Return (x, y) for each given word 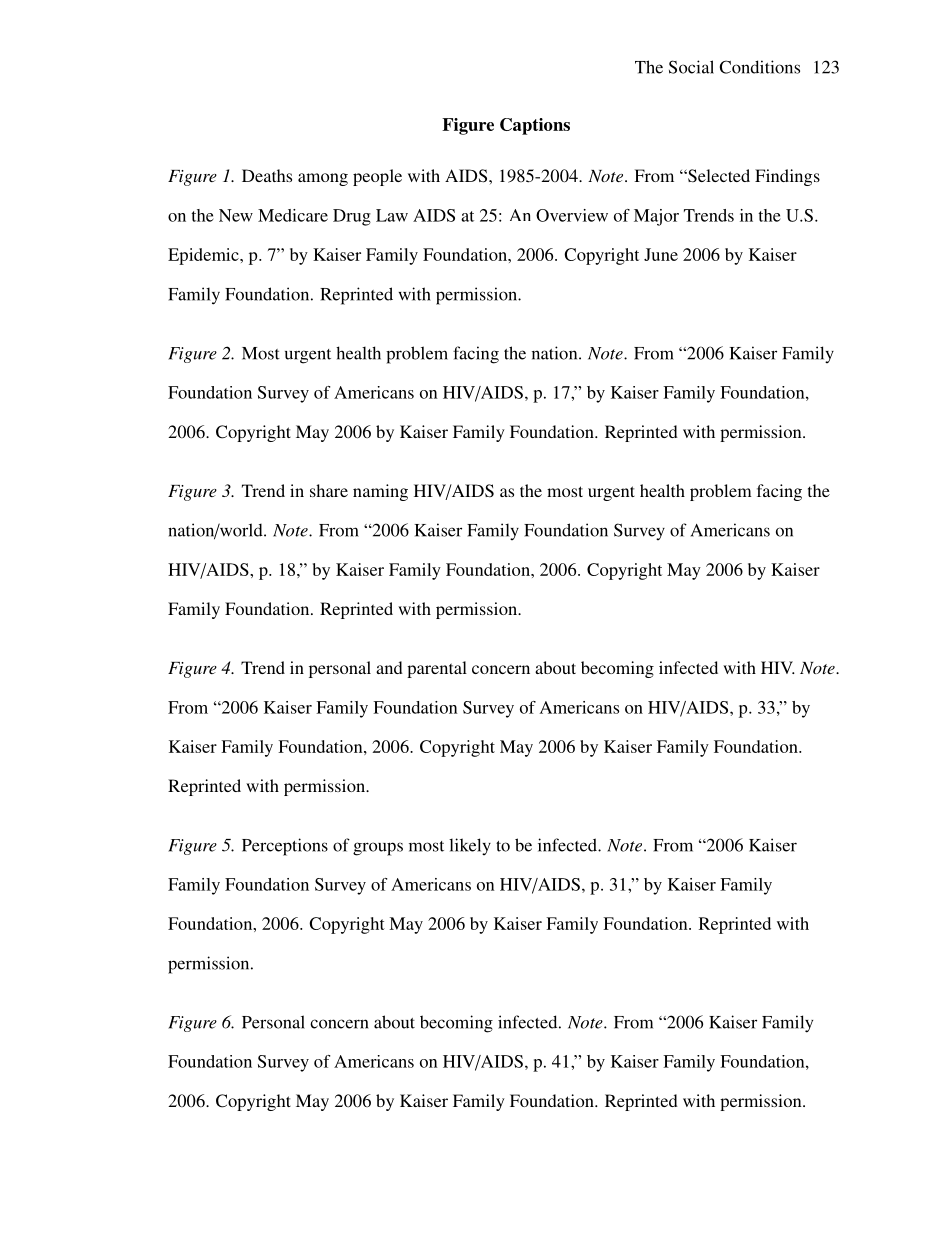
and (389, 667)
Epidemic (204, 256)
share (329, 490)
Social (691, 67)
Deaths (267, 175)
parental (437, 669)
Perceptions (285, 847)
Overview (572, 215)
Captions (535, 126)
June (661, 254)
